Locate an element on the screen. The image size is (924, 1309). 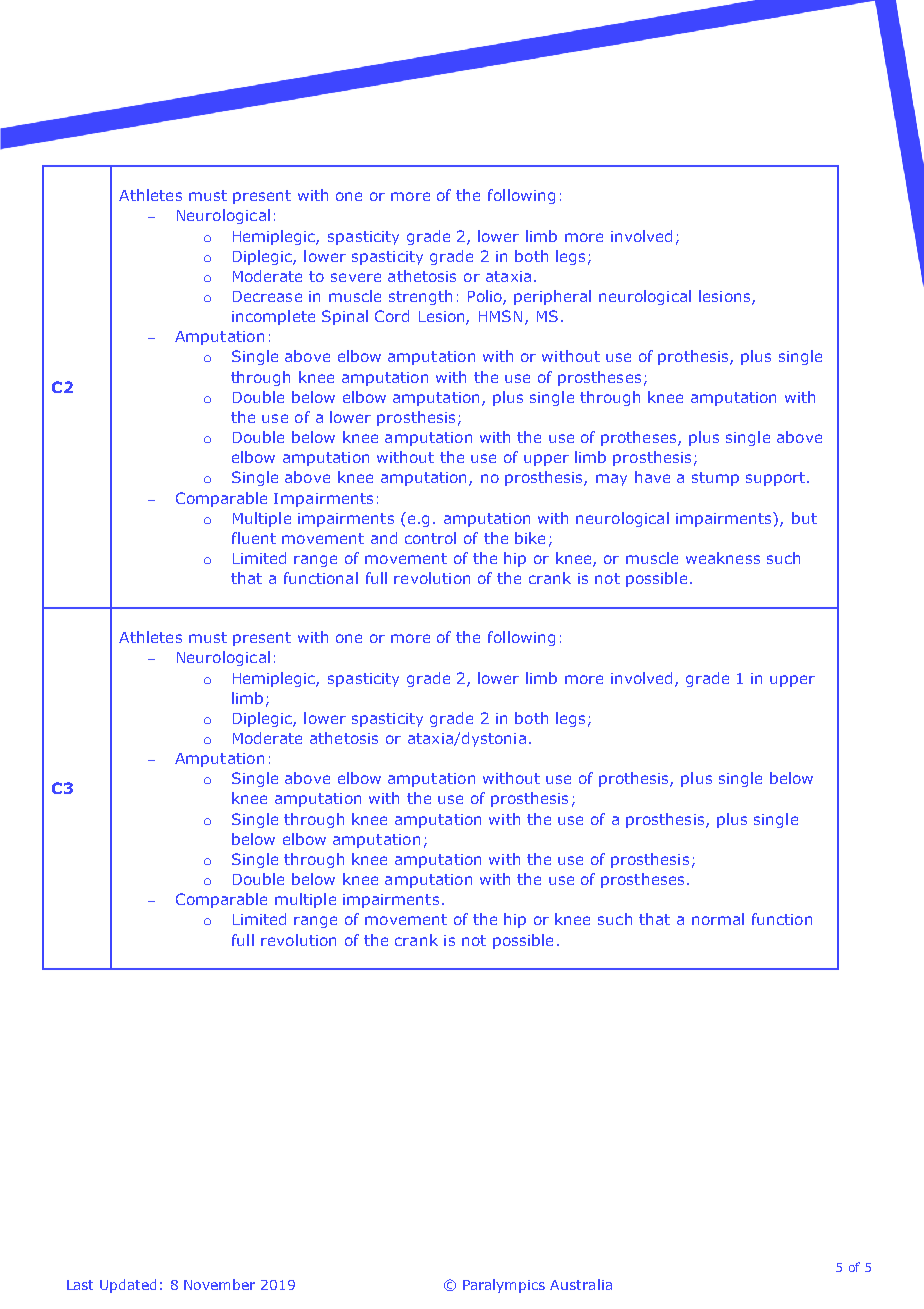
peripheral is located at coordinates (552, 297).
